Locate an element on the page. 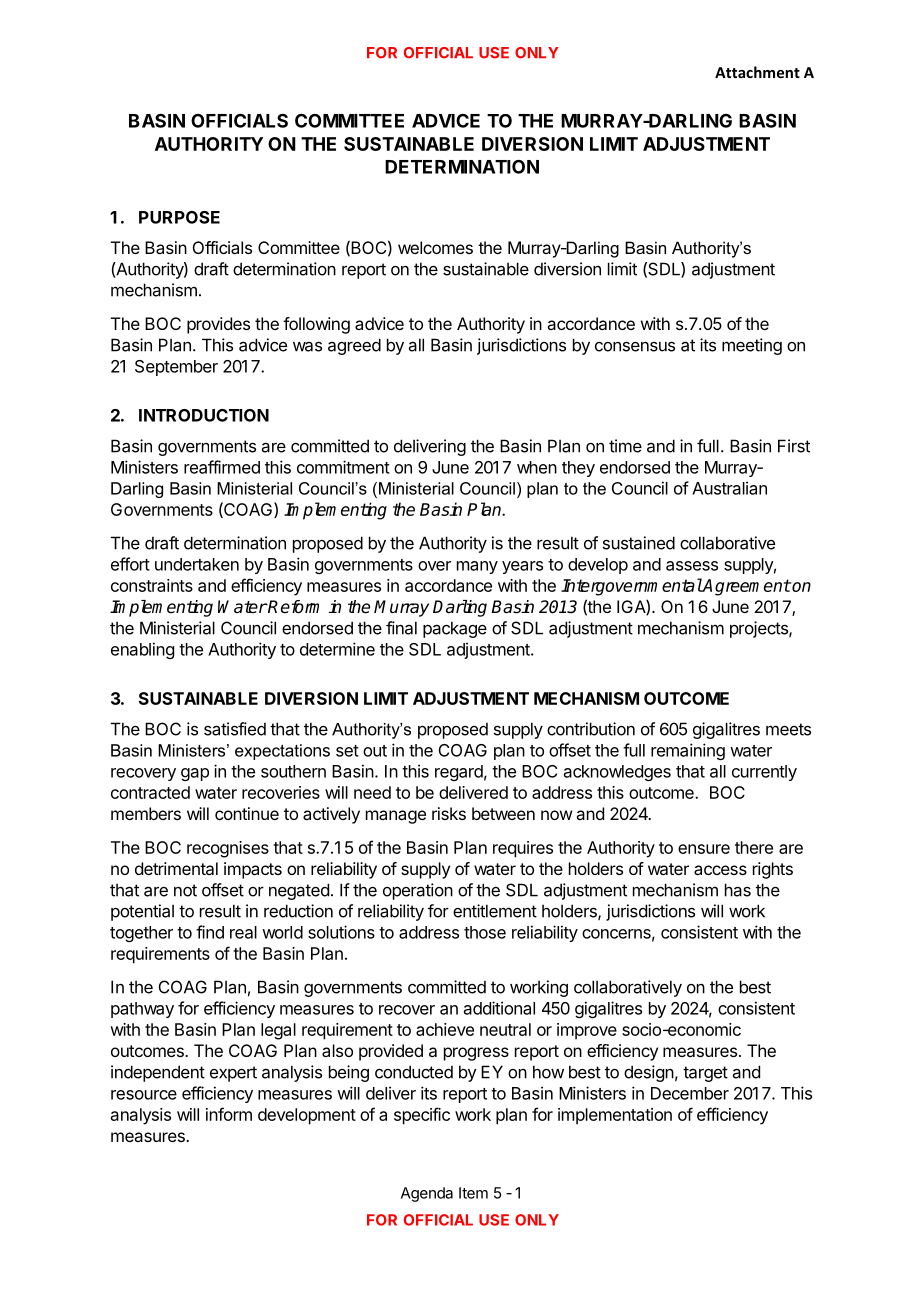 This document has width=924, height=1308. enabling is located at coordinates (142, 650).
